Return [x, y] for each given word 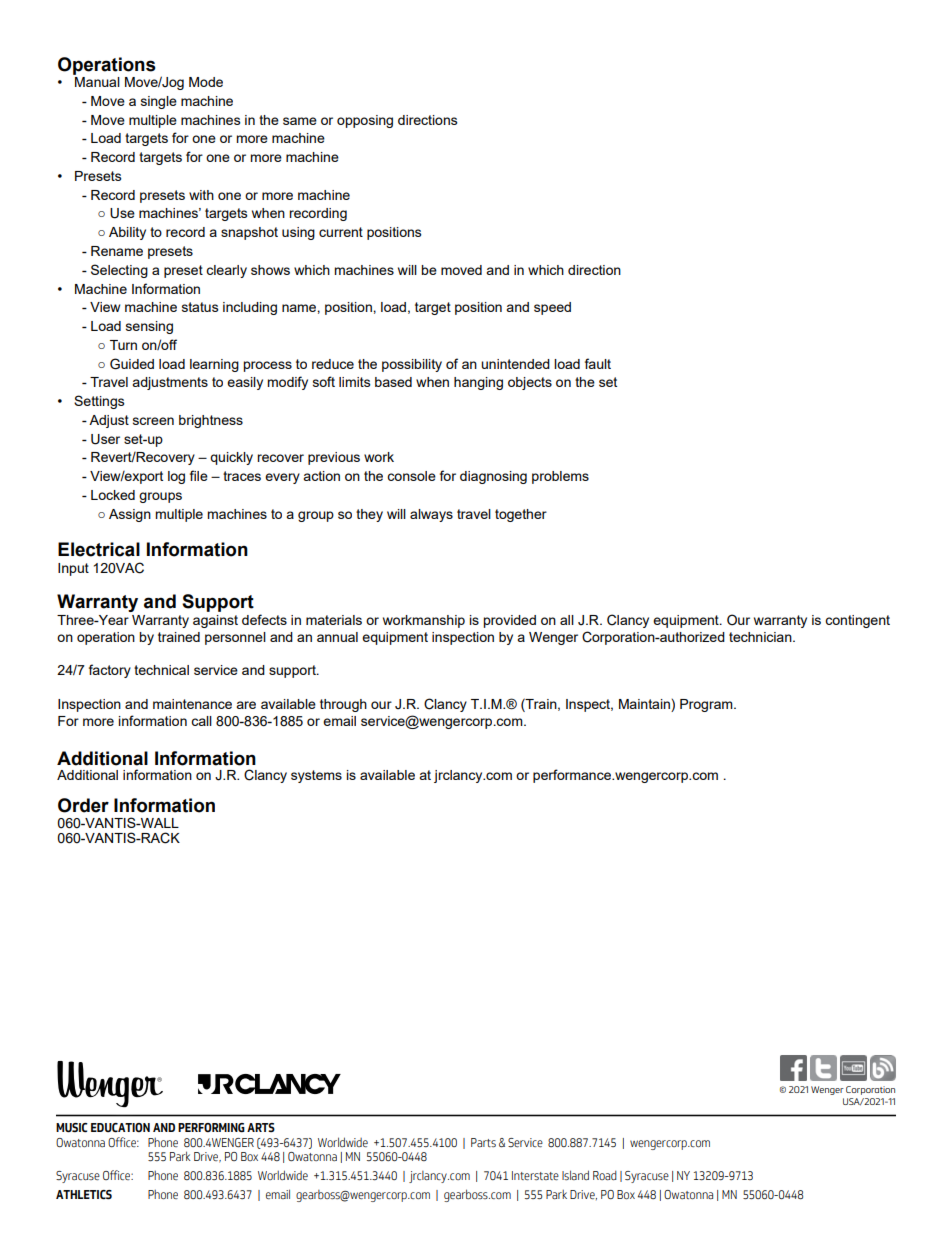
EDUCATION [120, 1128]
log [176, 477]
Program [707, 705]
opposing [365, 121]
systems [316, 776]
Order [83, 805]
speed [552, 308]
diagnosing [493, 477]
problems [560, 477]
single [159, 102]
